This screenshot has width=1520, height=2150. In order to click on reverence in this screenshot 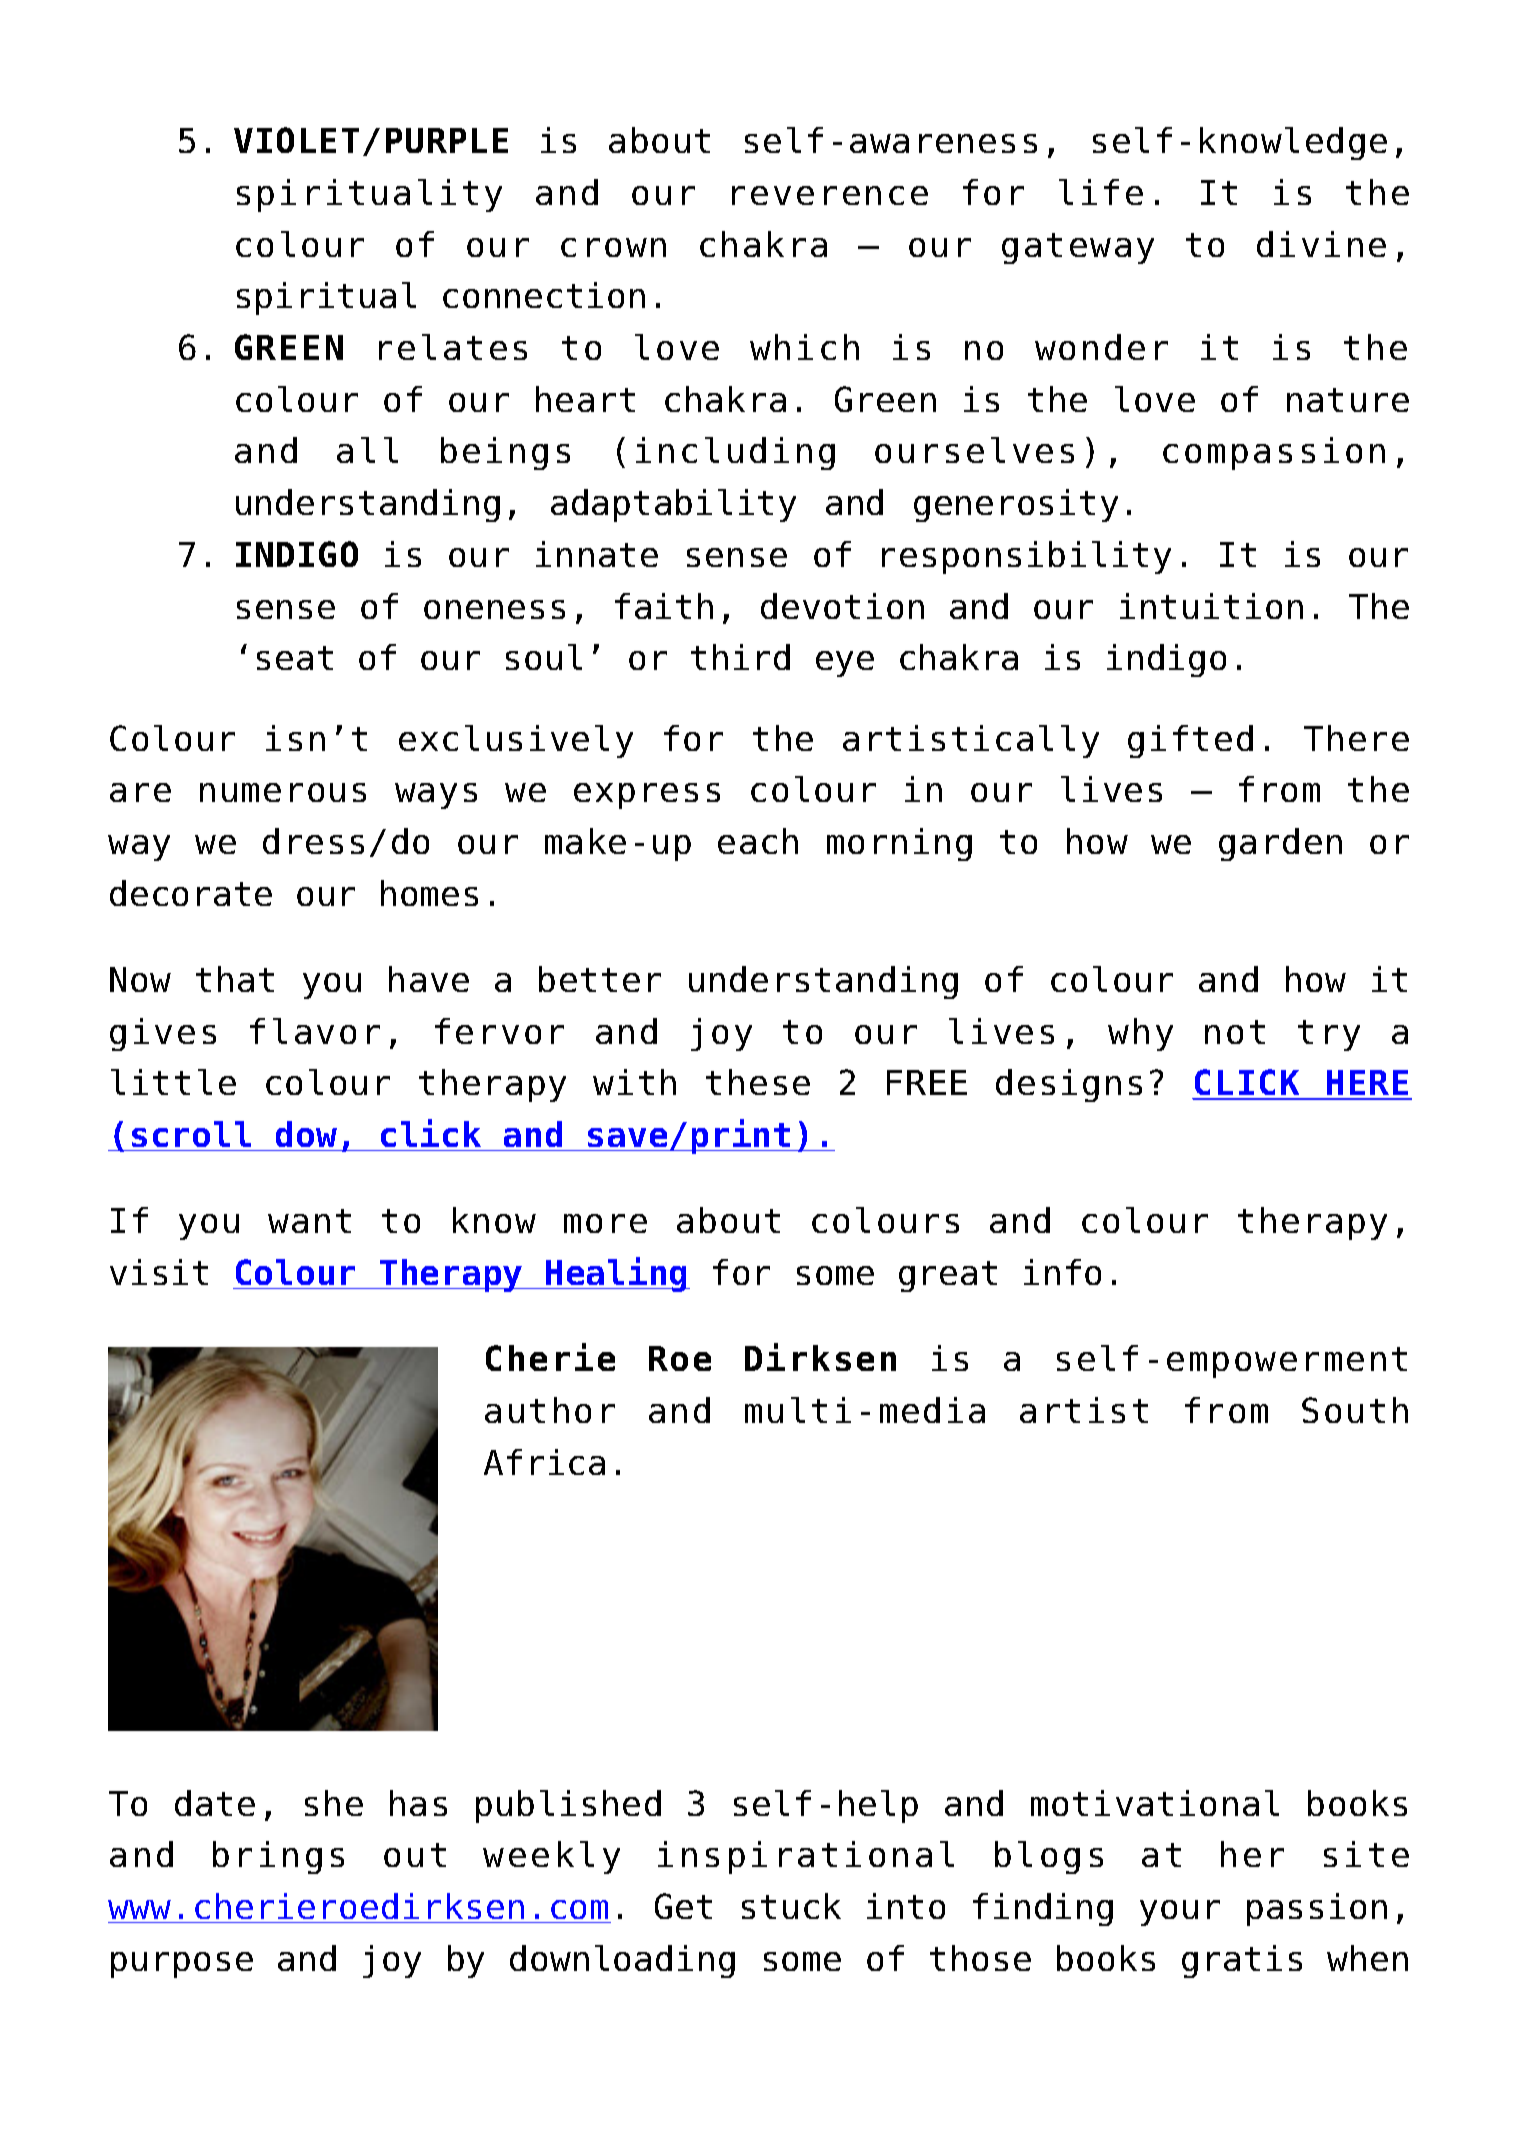, I will do `click(830, 195)`.
